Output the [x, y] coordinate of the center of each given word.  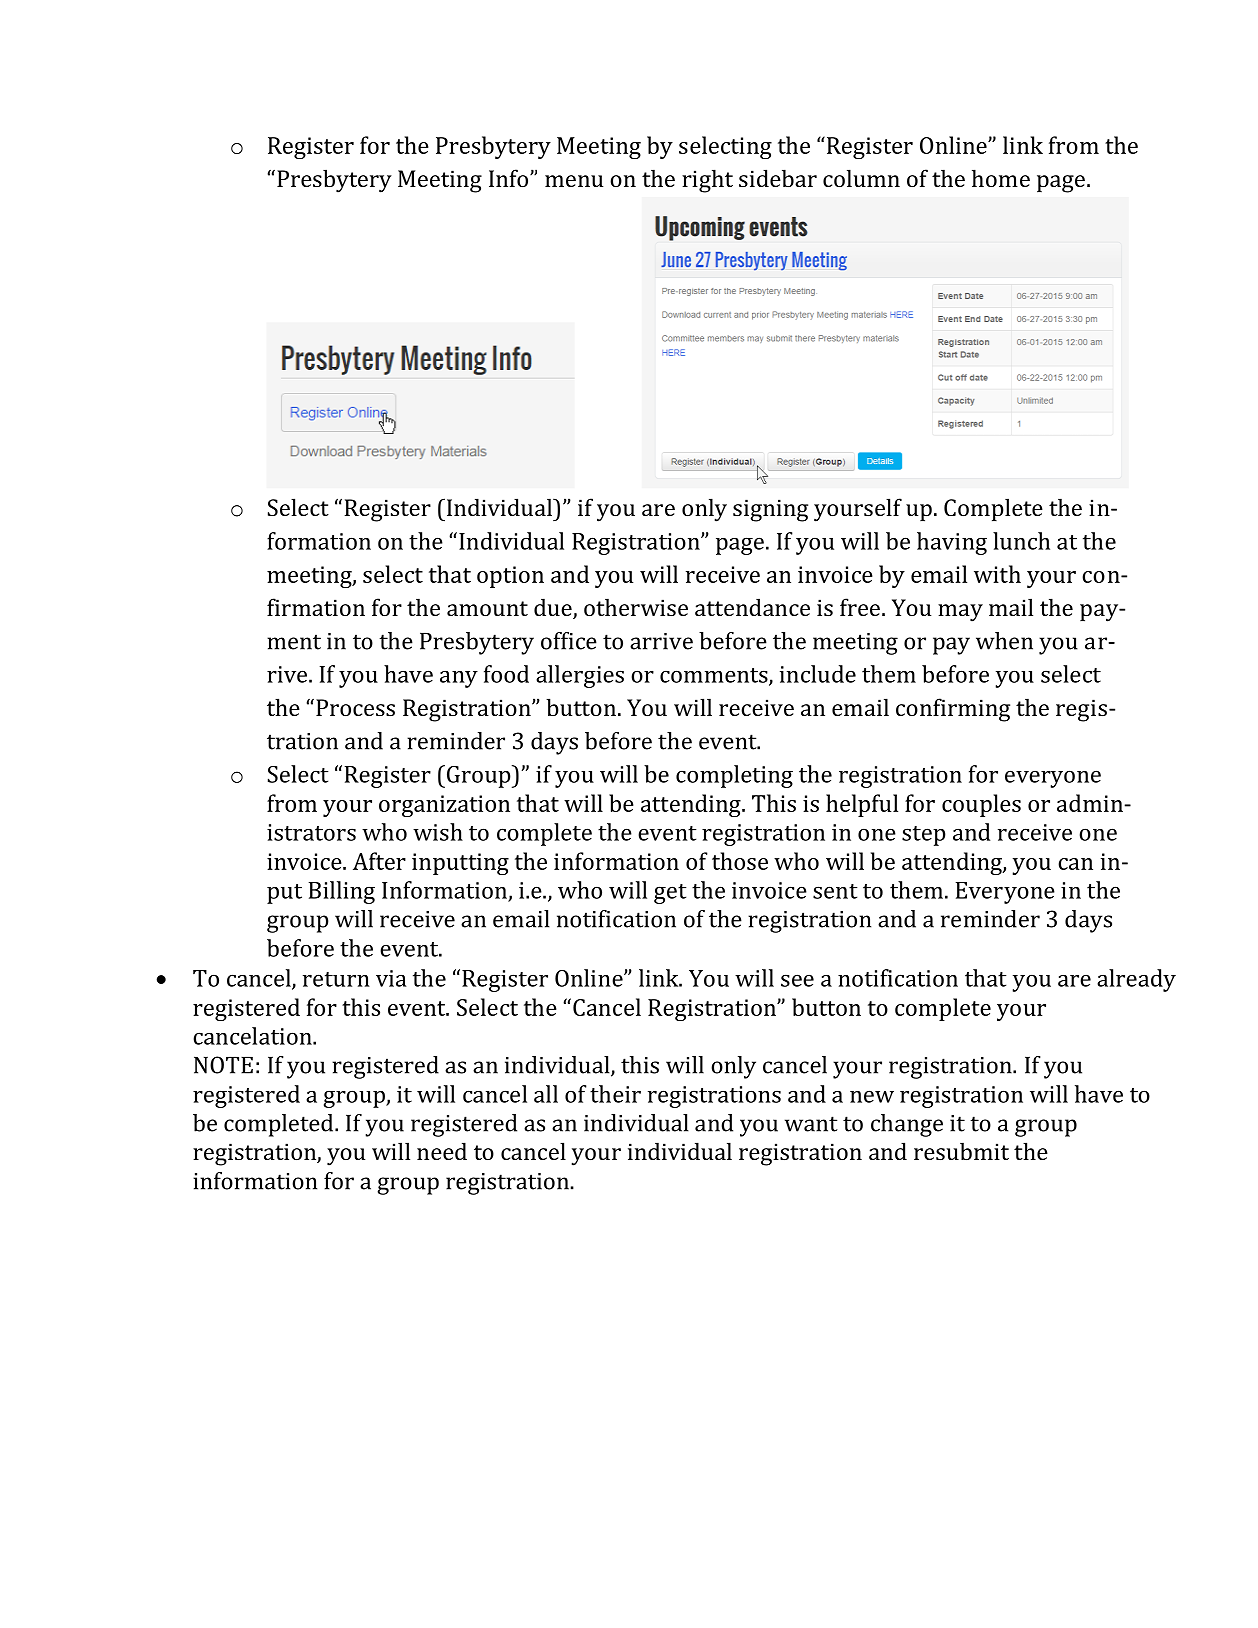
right [707, 181]
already [1136, 980]
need [442, 1151]
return [336, 979]
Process [355, 707]
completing [734, 776]
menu [574, 181]
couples [981, 805]
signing [770, 510]
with [997, 574]
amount [487, 608]
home [1001, 178]
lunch [1021, 541]
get [670, 894]
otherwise [636, 607]
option [510, 577]
